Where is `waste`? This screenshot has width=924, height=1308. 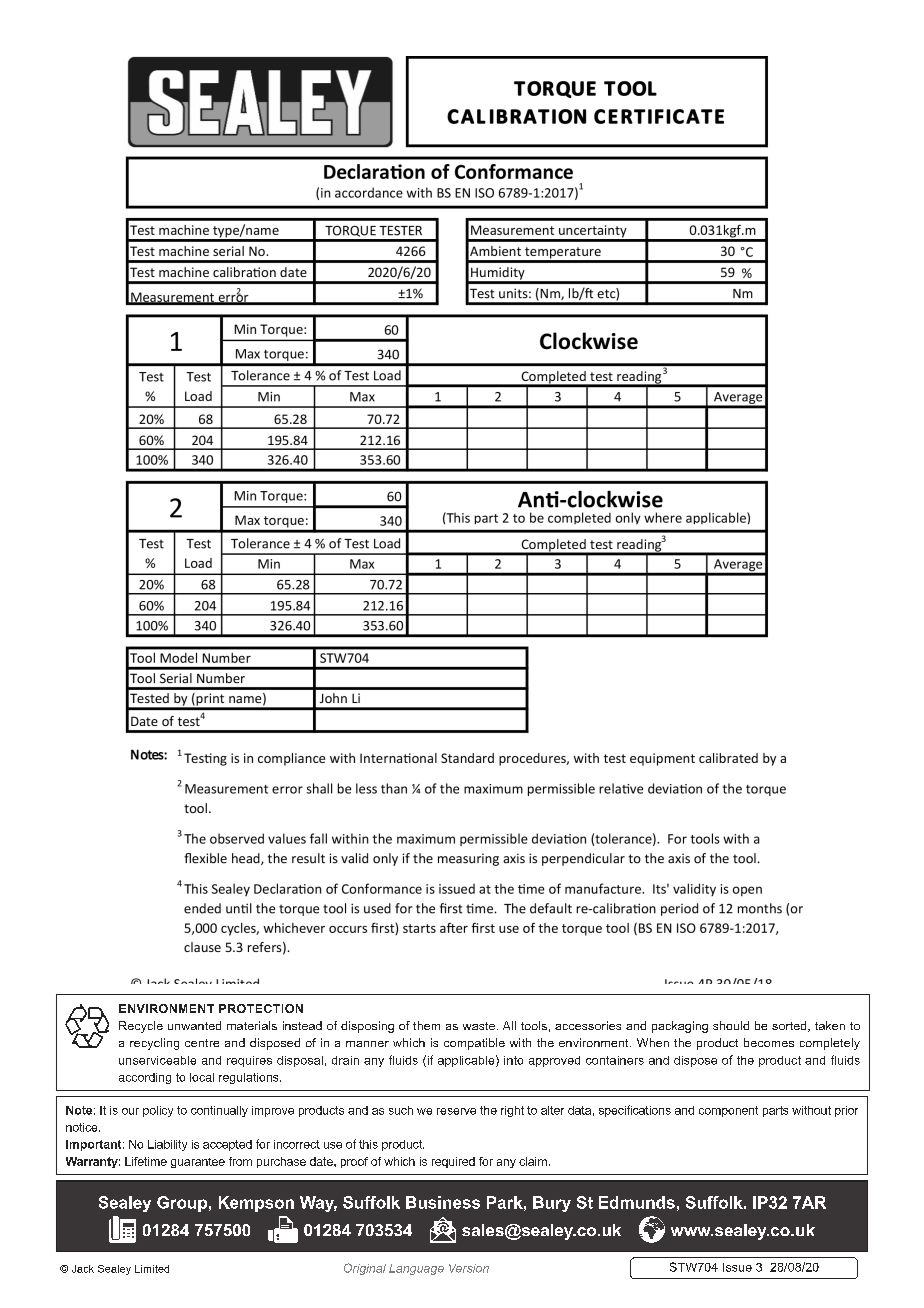 waste is located at coordinates (479, 1026).
